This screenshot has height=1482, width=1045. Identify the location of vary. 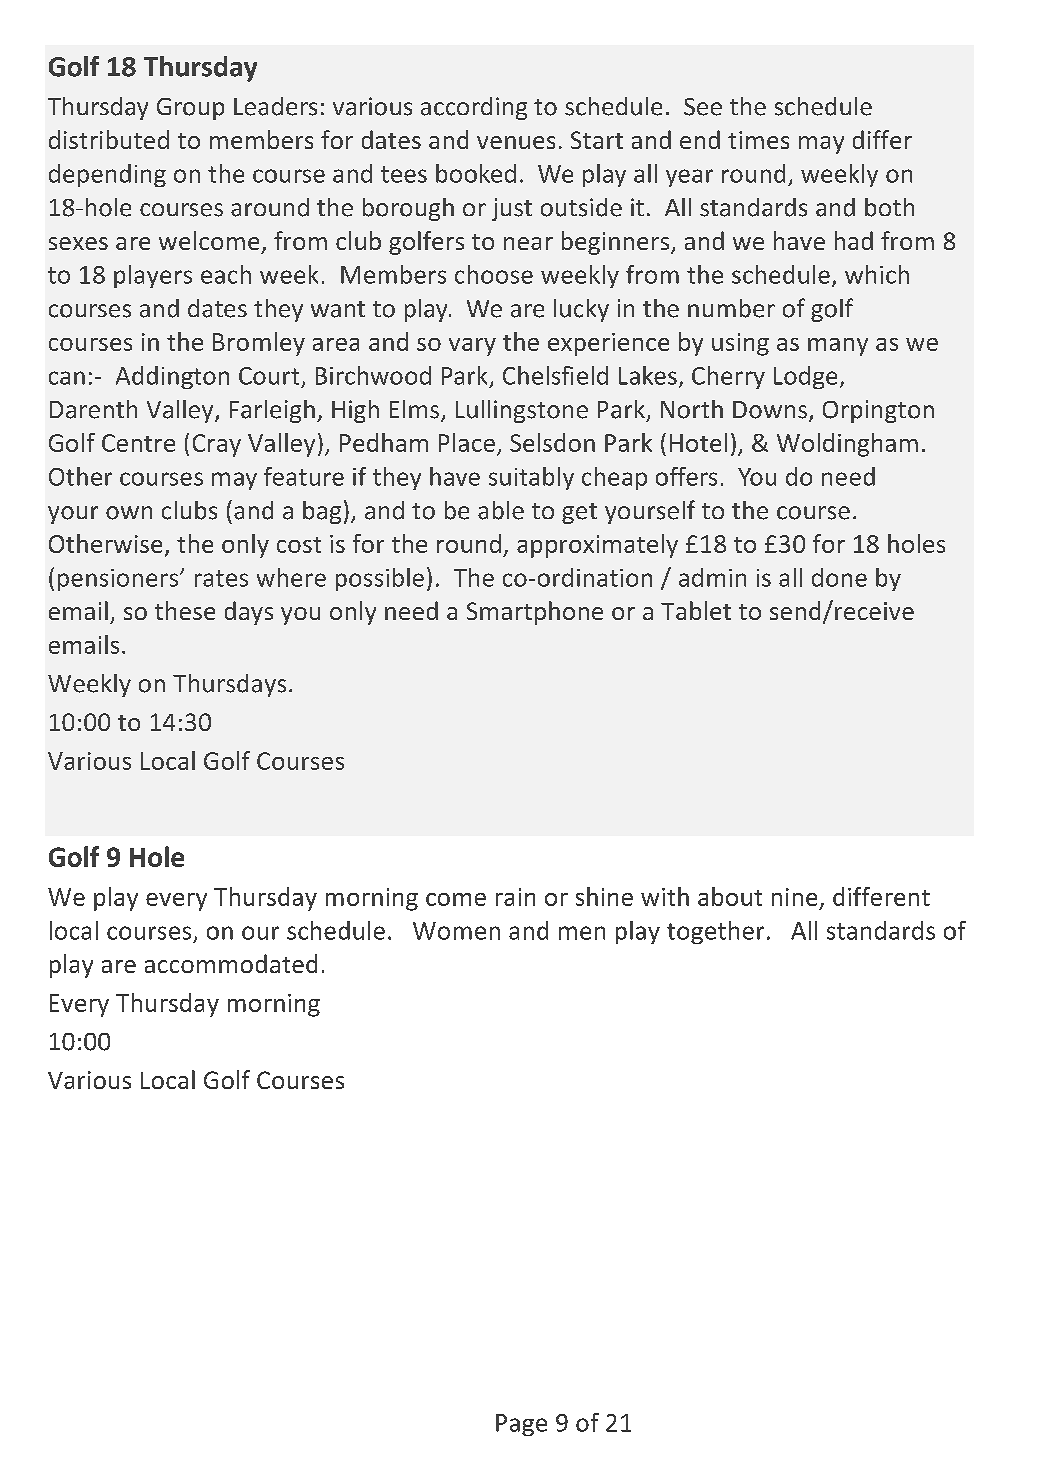
(472, 347).
